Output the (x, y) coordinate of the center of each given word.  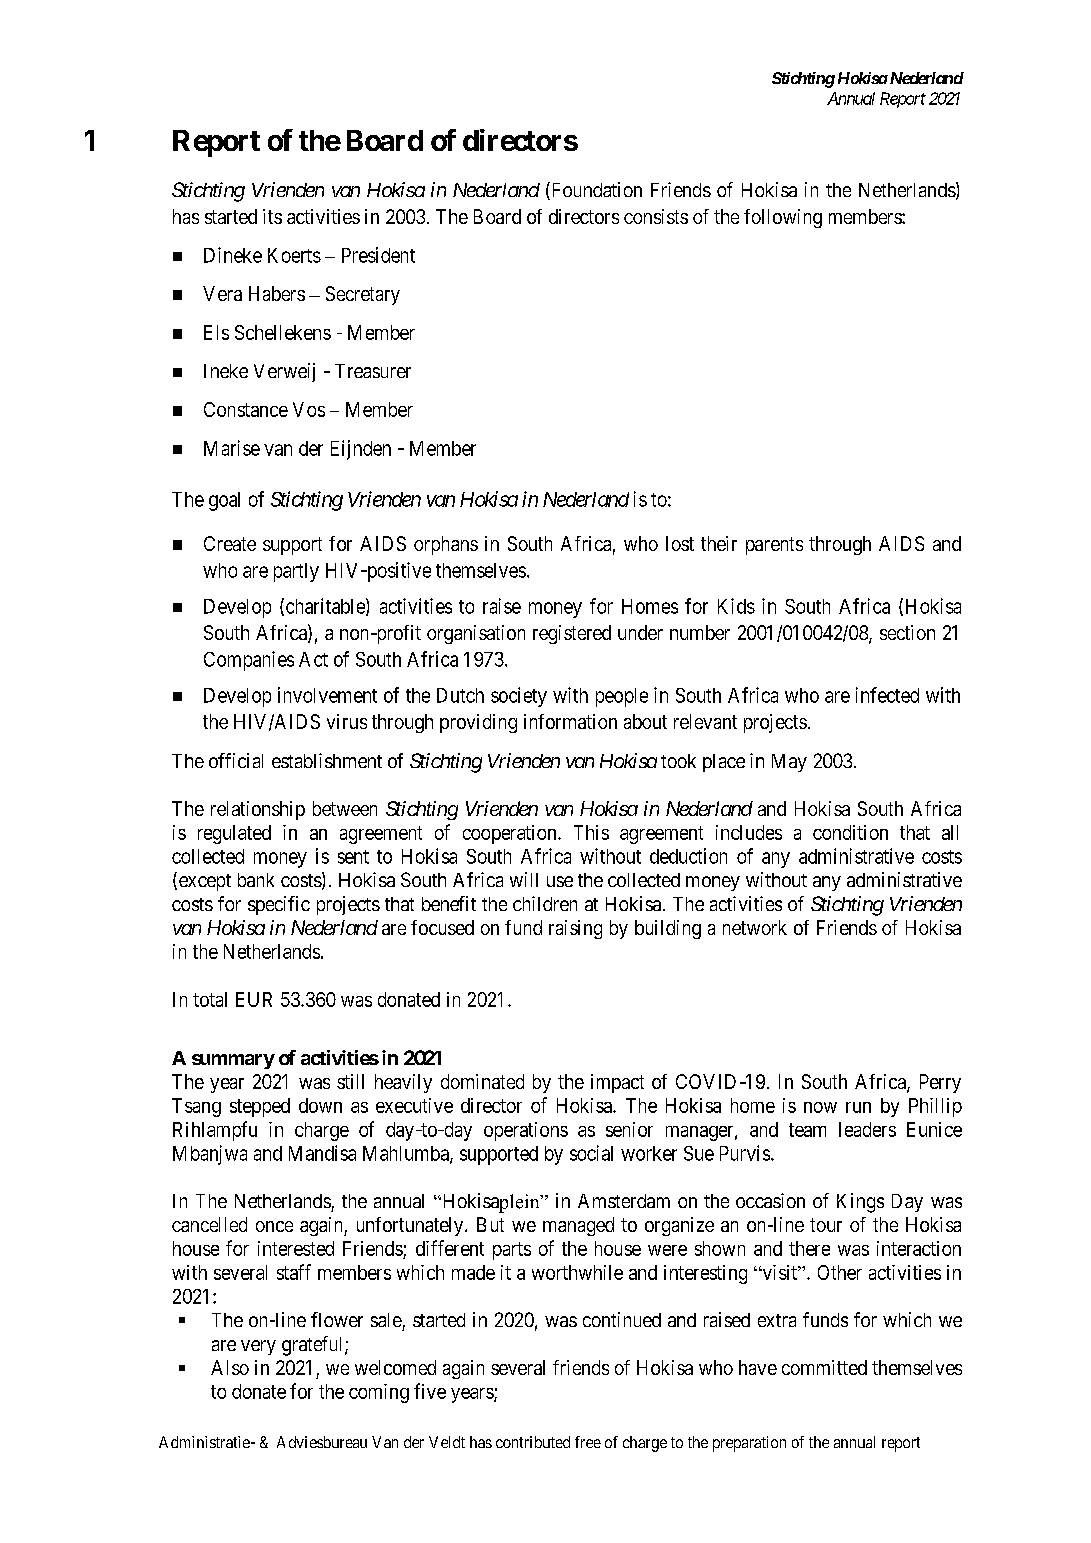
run (858, 1107)
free (588, 1442)
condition (850, 832)
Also (230, 1367)
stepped (260, 1107)
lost (680, 543)
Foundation (595, 191)
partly (296, 572)
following (783, 218)
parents (774, 546)
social (591, 1153)
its (272, 216)
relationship (258, 810)
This (591, 832)
